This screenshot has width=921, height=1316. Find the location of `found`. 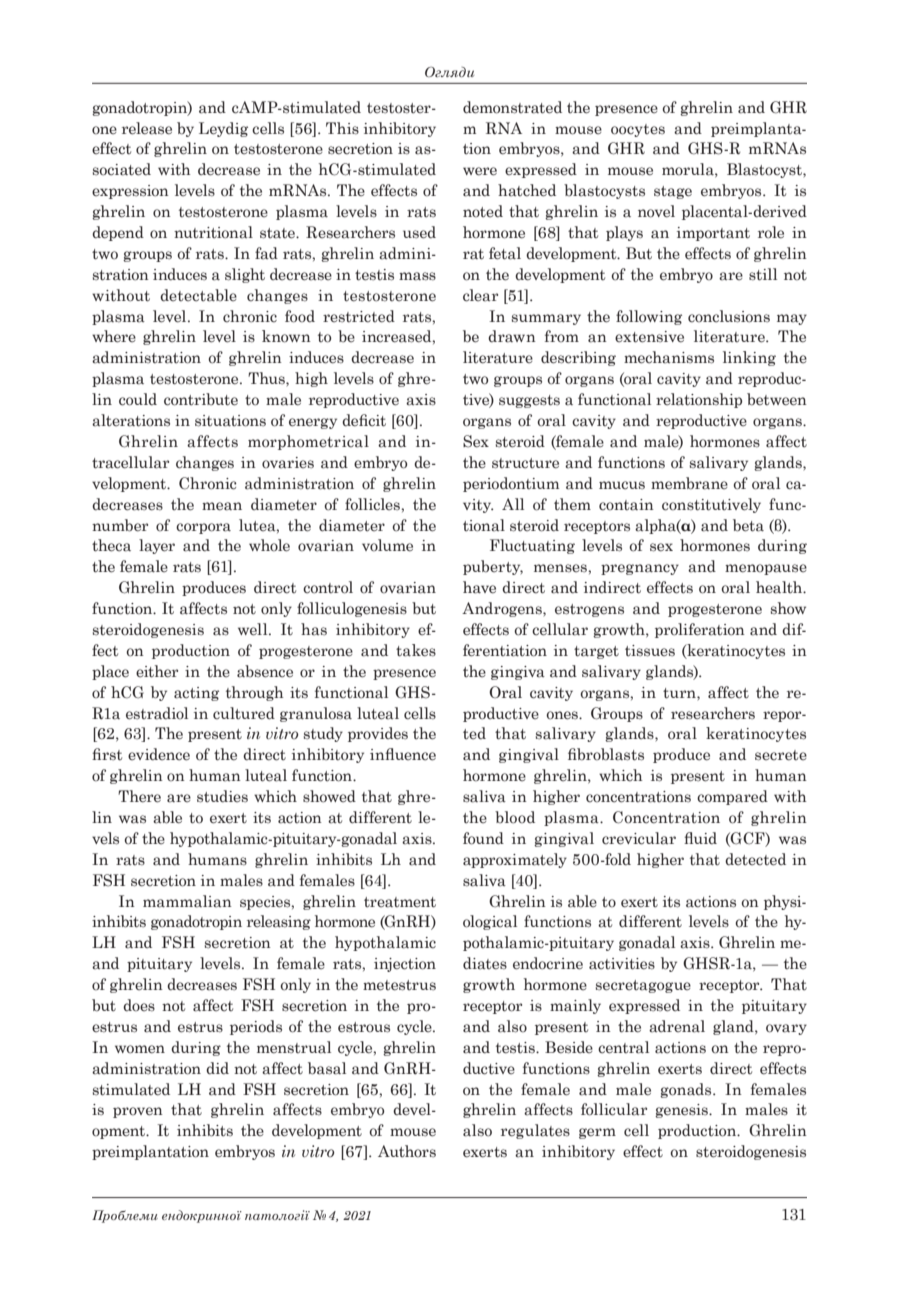

found is located at coordinates (483, 838).
